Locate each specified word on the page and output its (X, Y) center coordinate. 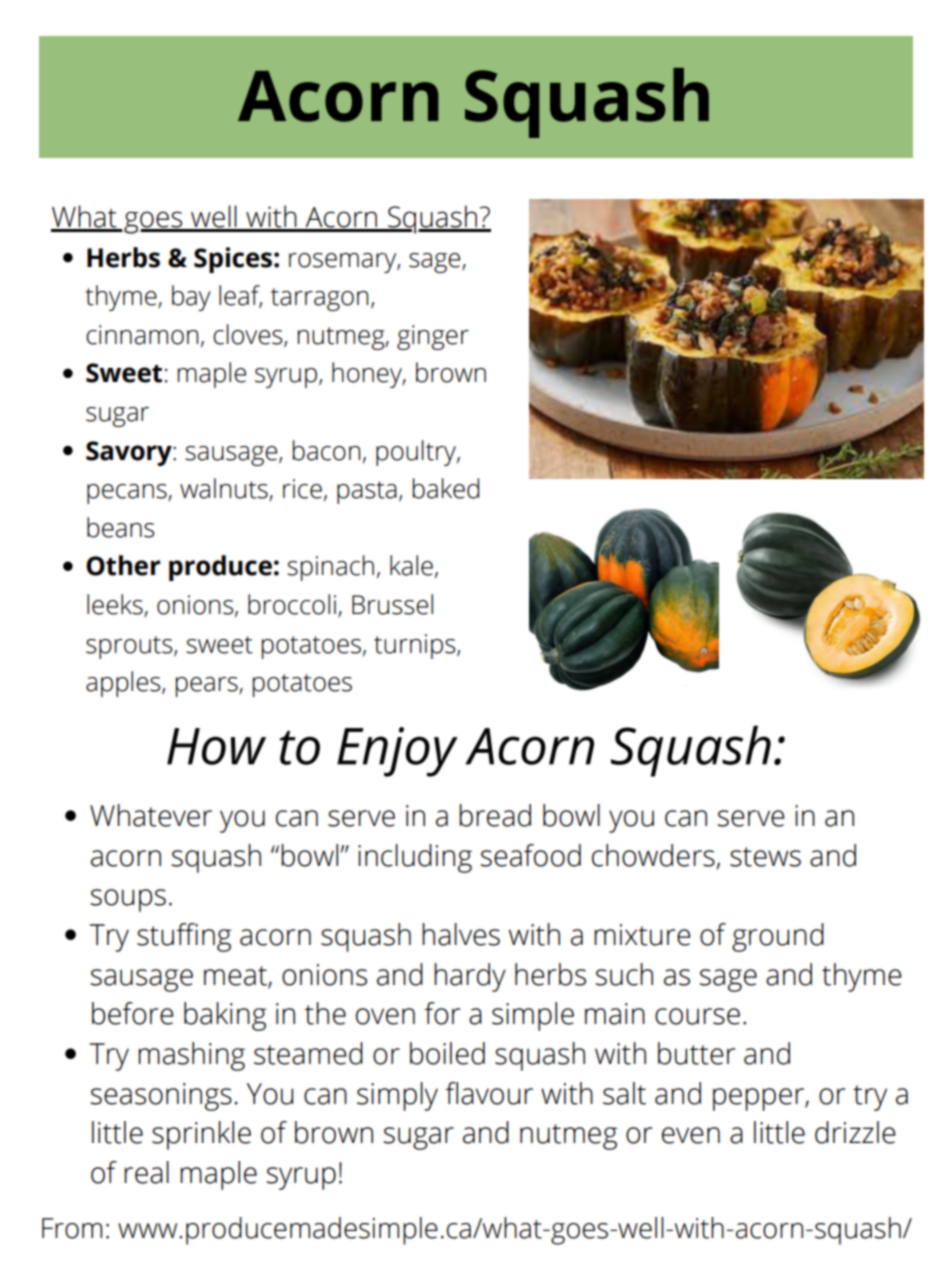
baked (446, 488)
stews (765, 857)
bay (191, 298)
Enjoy (397, 752)
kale (411, 565)
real (146, 1172)
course (697, 1016)
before (132, 1013)
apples (124, 684)
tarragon (319, 299)
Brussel (392, 604)
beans (120, 527)
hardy (470, 977)
